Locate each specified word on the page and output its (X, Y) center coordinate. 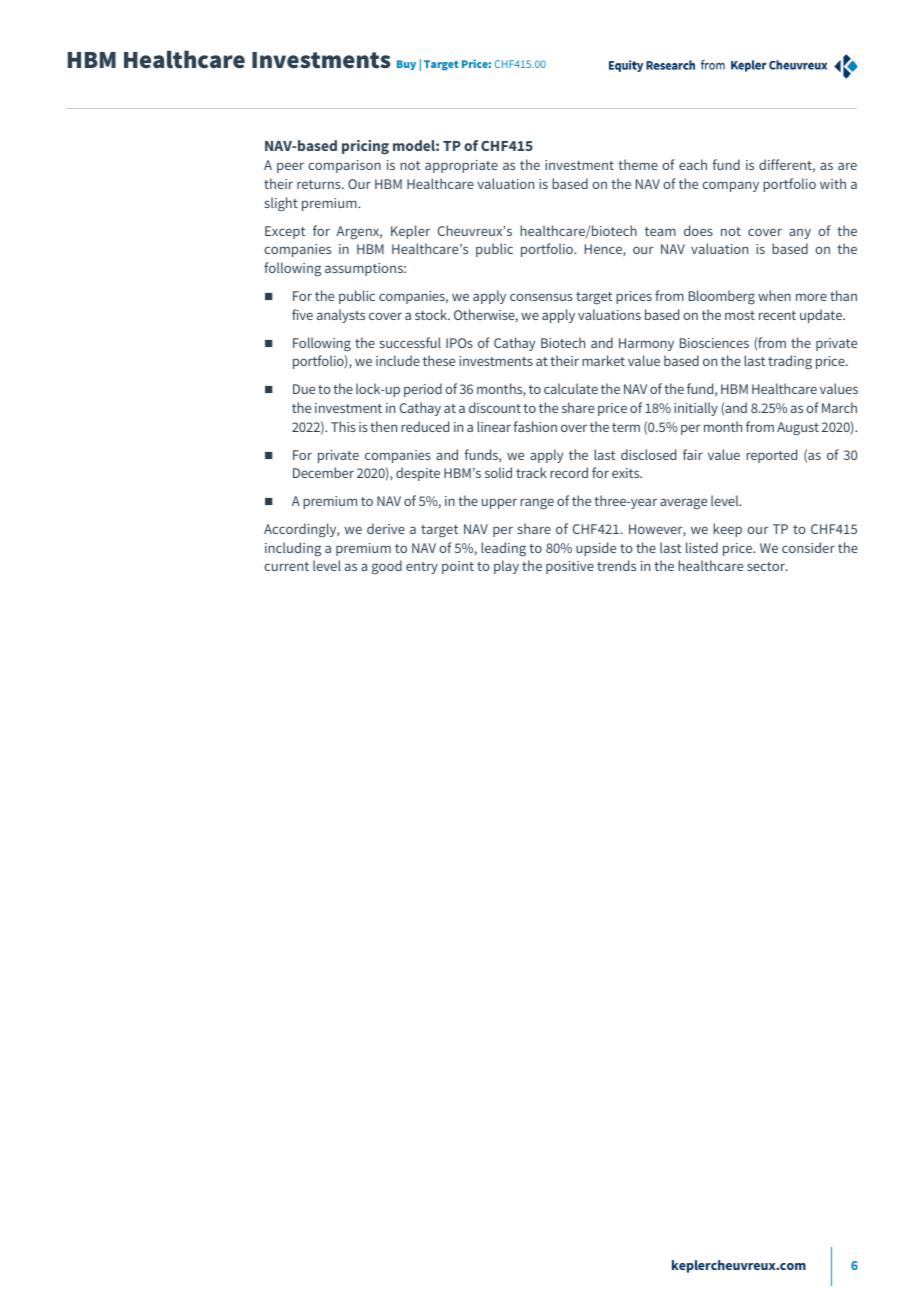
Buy (406, 65)
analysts (341, 316)
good (387, 567)
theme (638, 164)
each (693, 164)
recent (777, 315)
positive (570, 567)
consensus (541, 297)
